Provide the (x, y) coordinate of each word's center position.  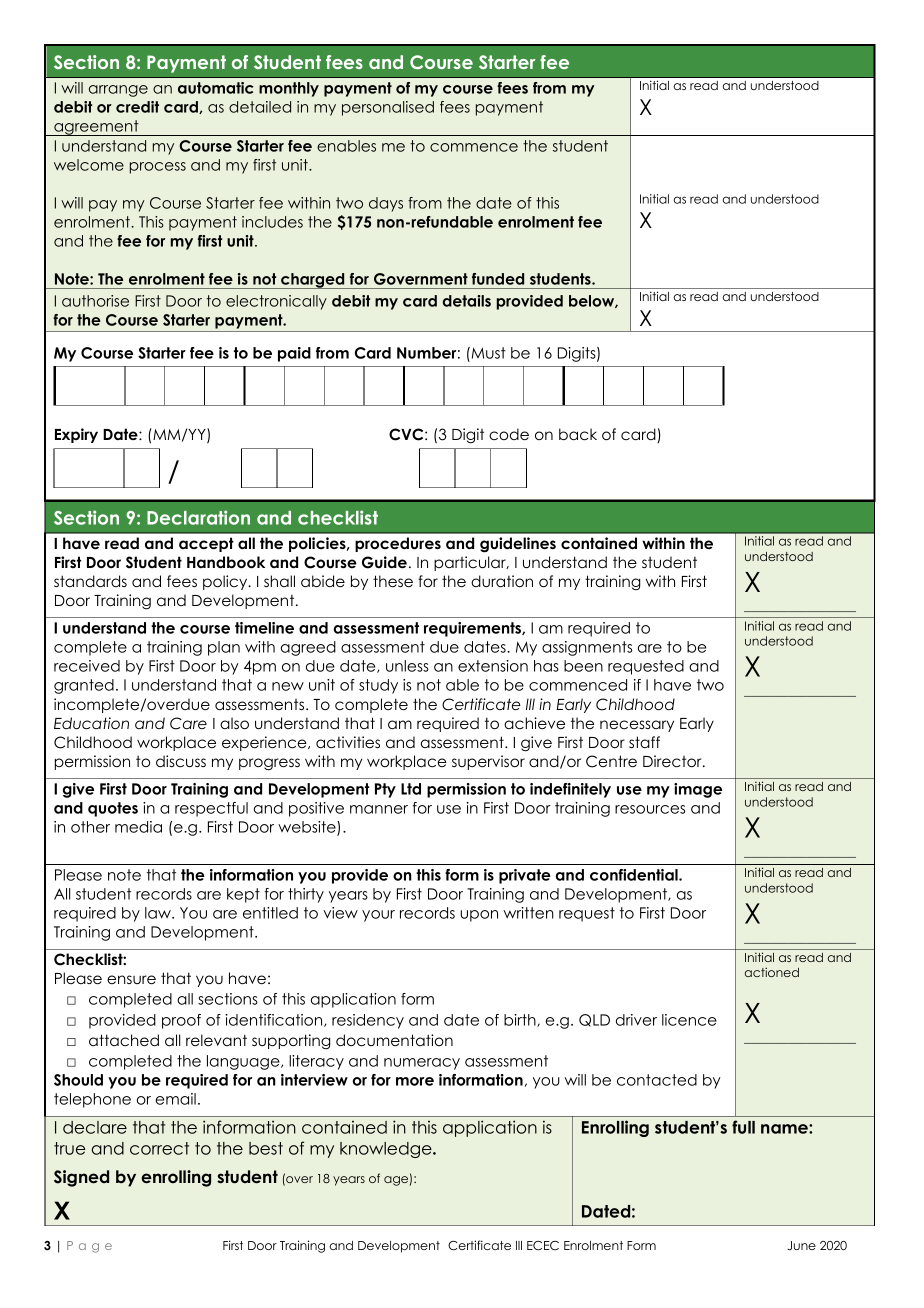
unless (407, 666)
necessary (637, 726)
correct (159, 1148)
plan (224, 648)
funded (498, 279)
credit (137, 107)
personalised (388, 108)
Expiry (76, 435)
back (578, 434)
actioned (772, 972)
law (159, 913)
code (509, 434)
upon (479, 916)
